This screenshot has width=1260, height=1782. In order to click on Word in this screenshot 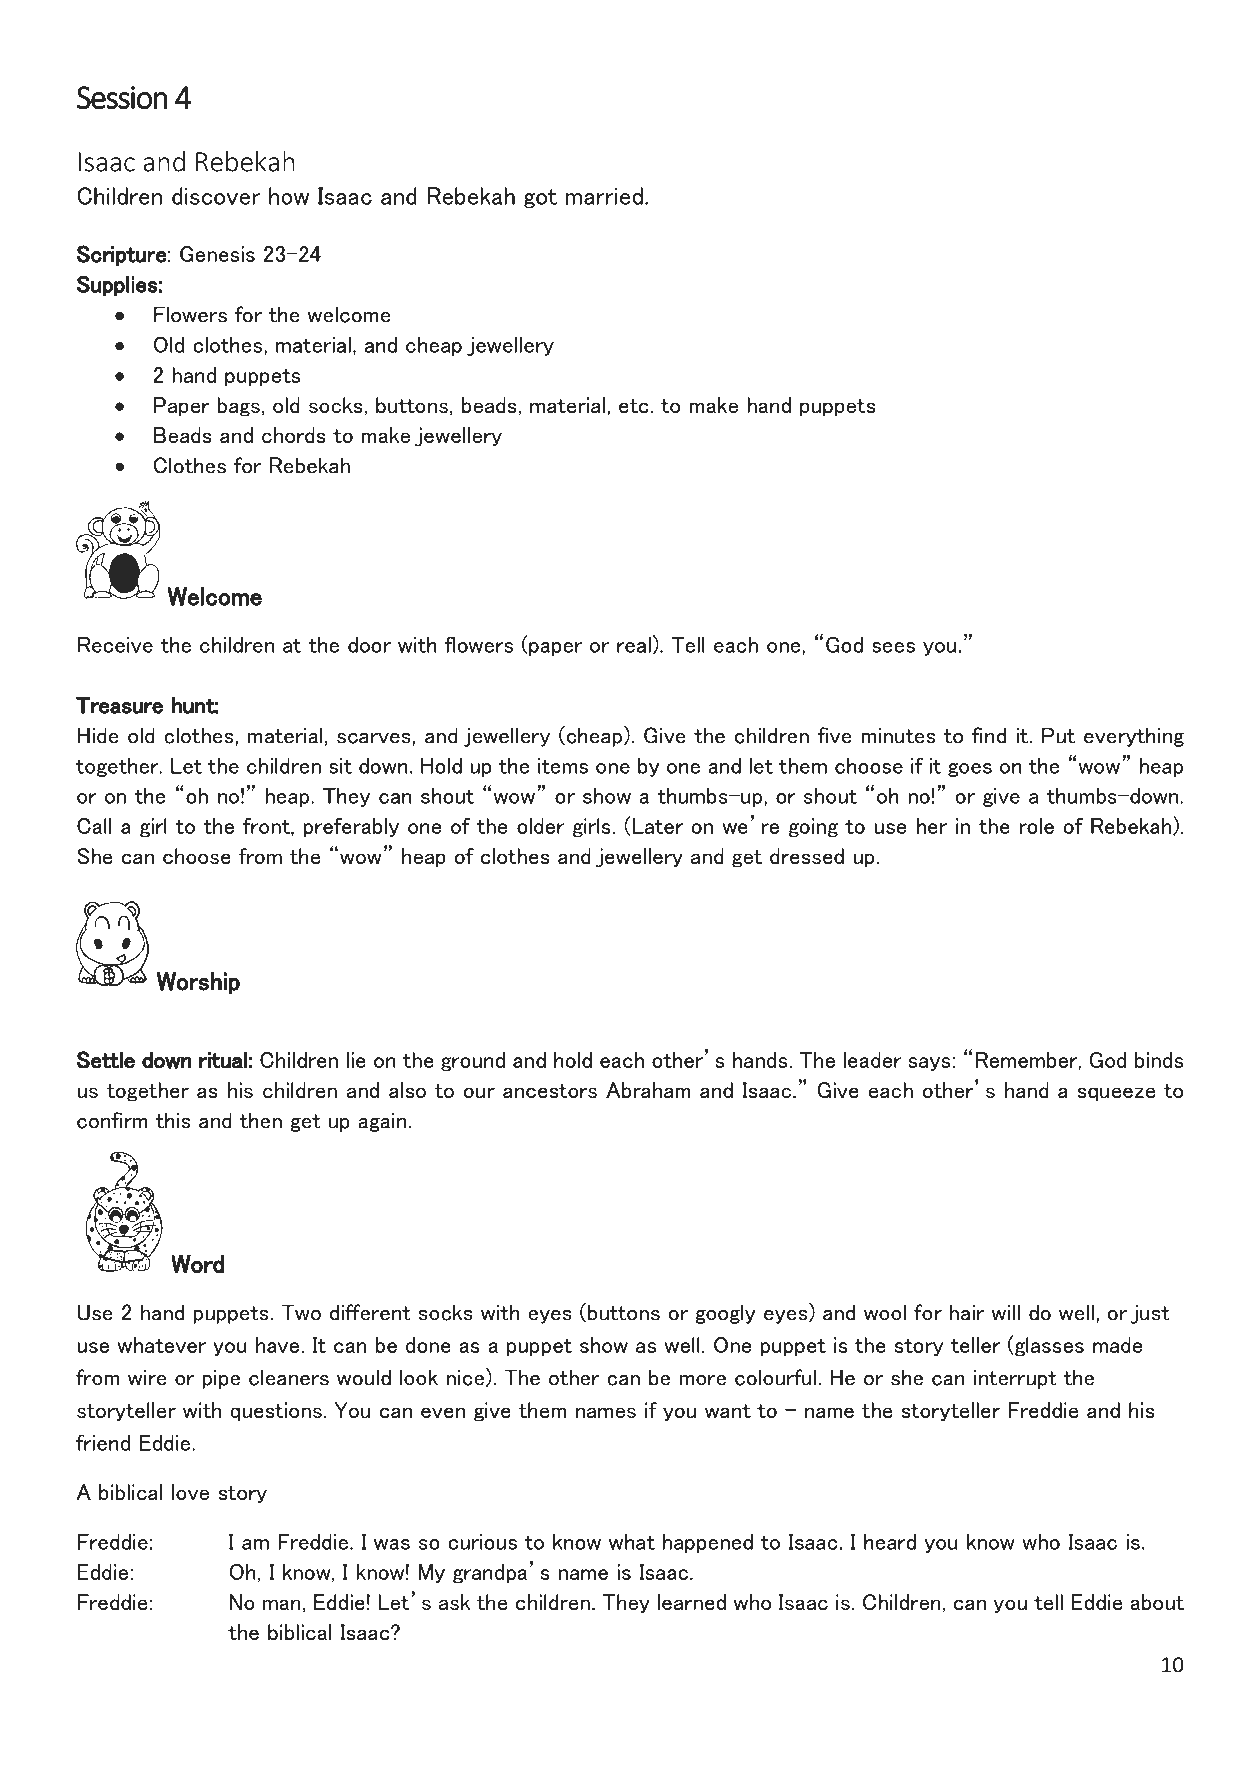, I will do `click(197, 1264)`.
